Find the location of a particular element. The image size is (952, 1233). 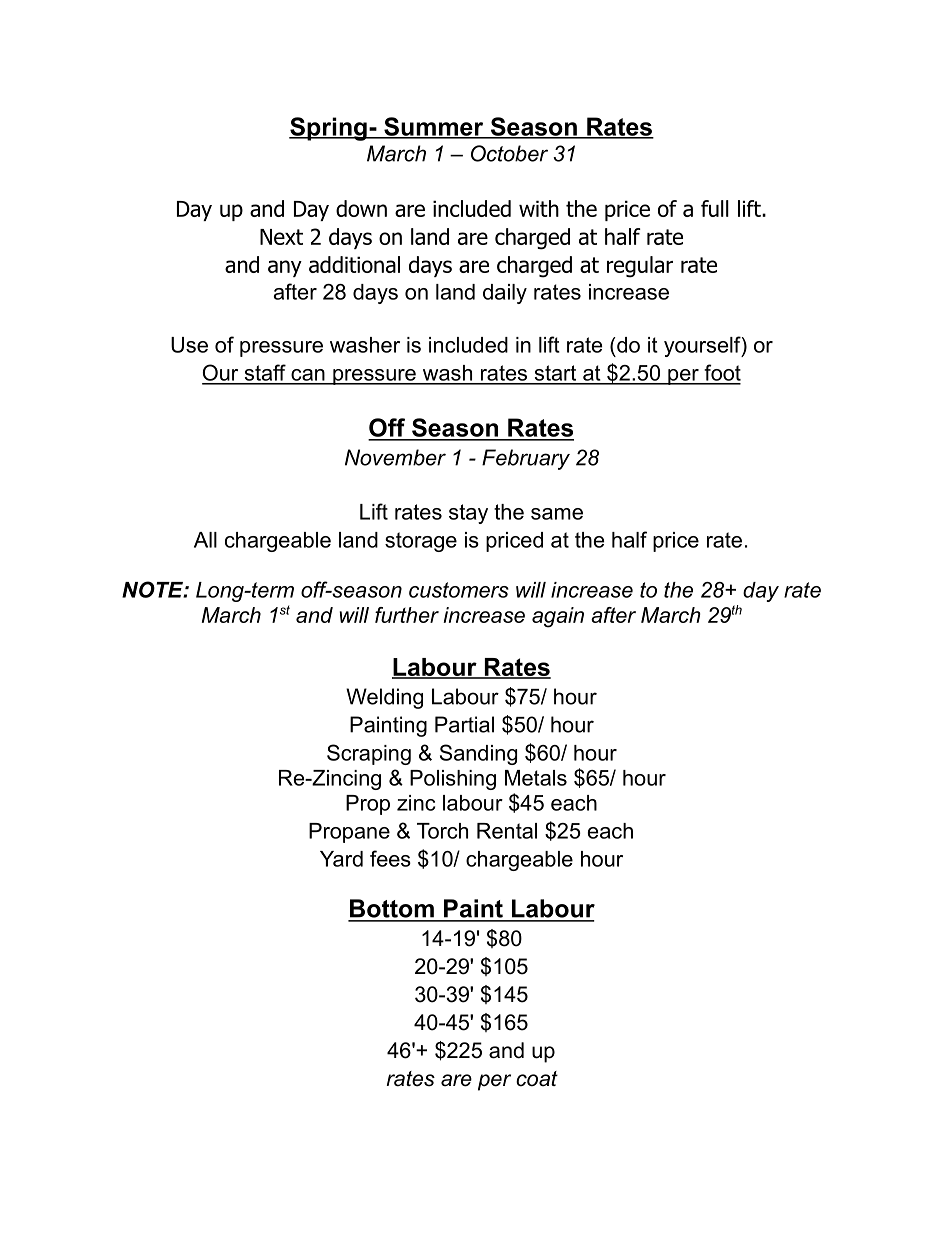

customers is located at coordinates (459, 590).
